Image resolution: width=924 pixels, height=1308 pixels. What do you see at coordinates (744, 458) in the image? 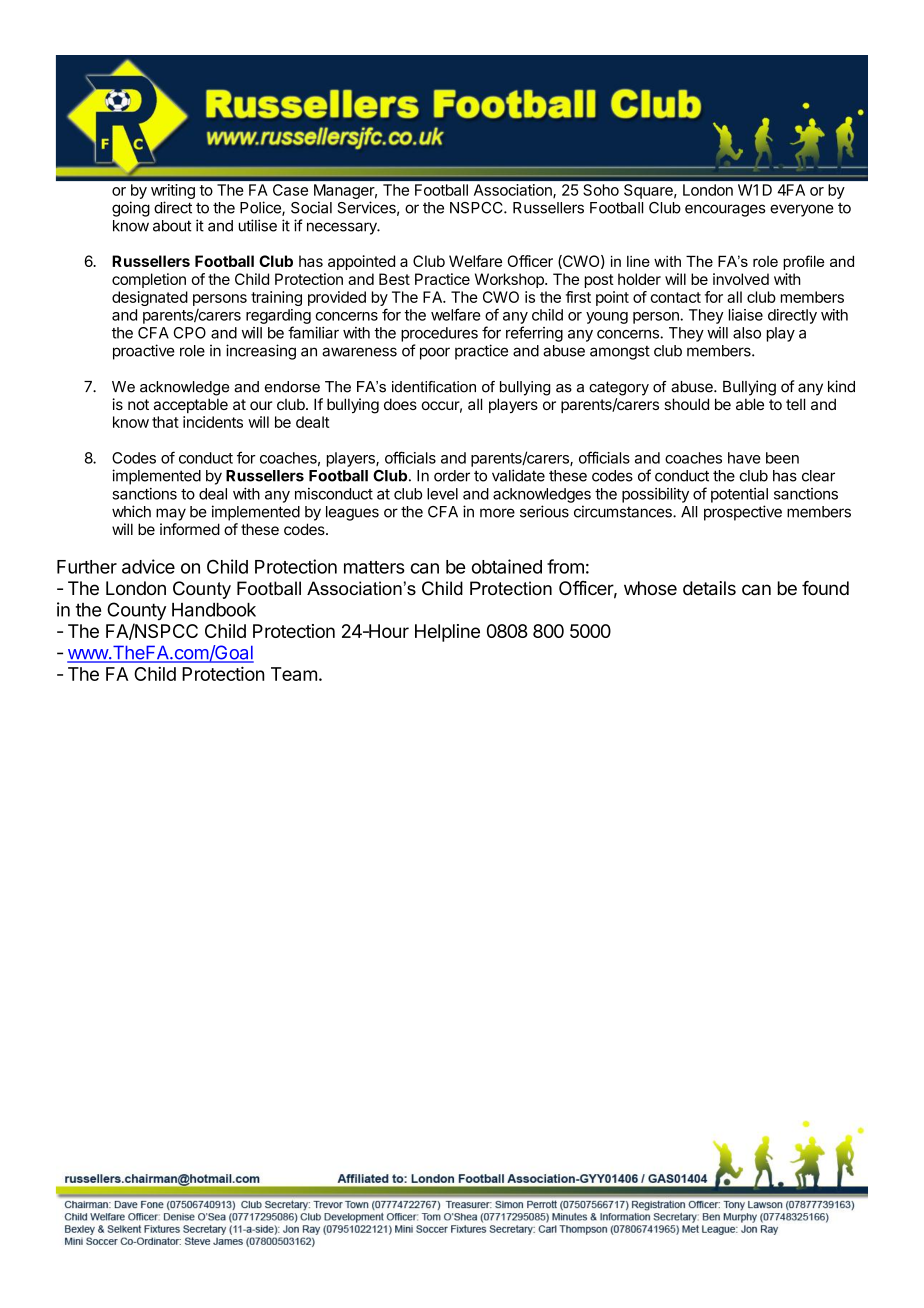
I see `have` at bounding box center [744, 458].
